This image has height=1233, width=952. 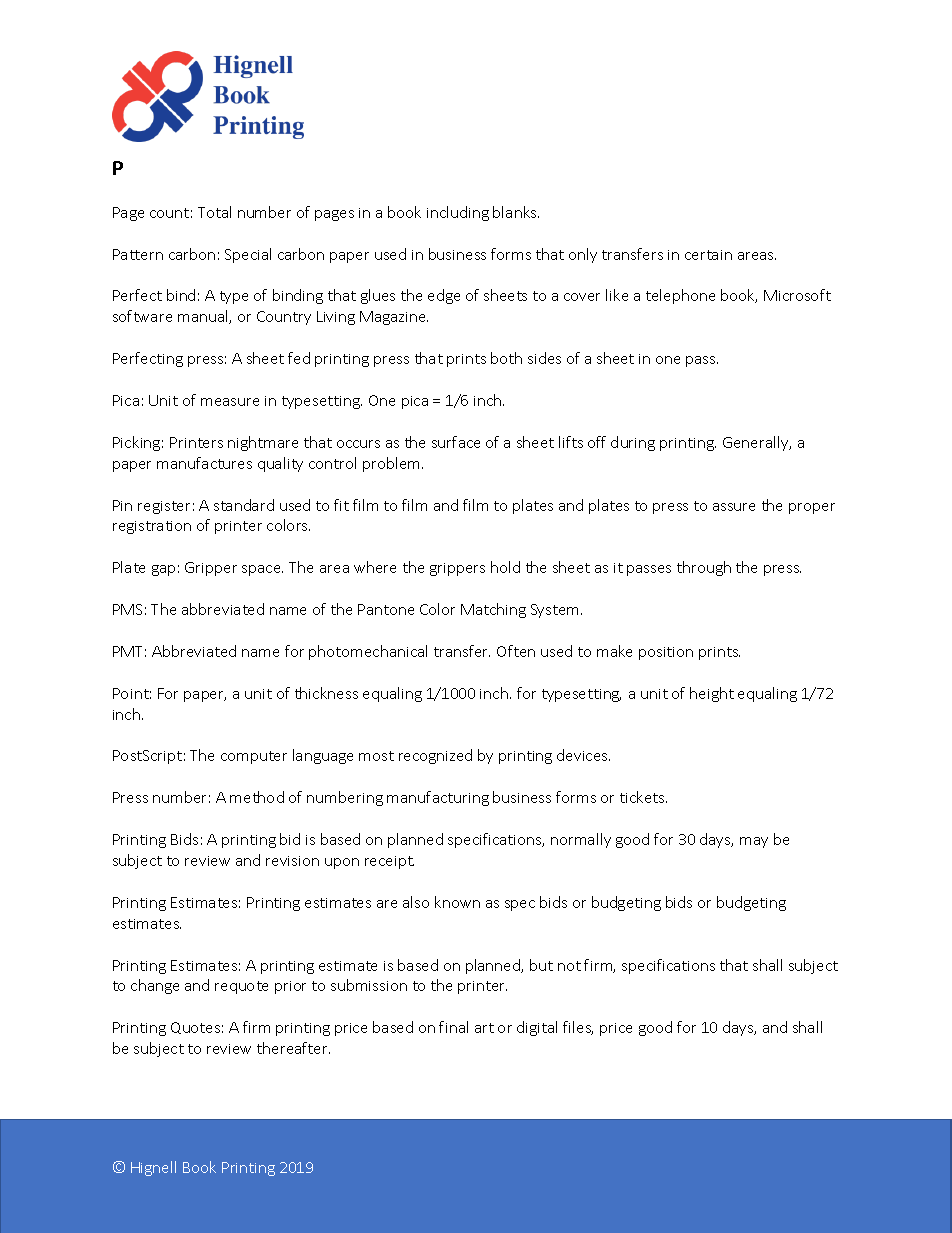 I want to click on change, so click(x=155, y=986).
